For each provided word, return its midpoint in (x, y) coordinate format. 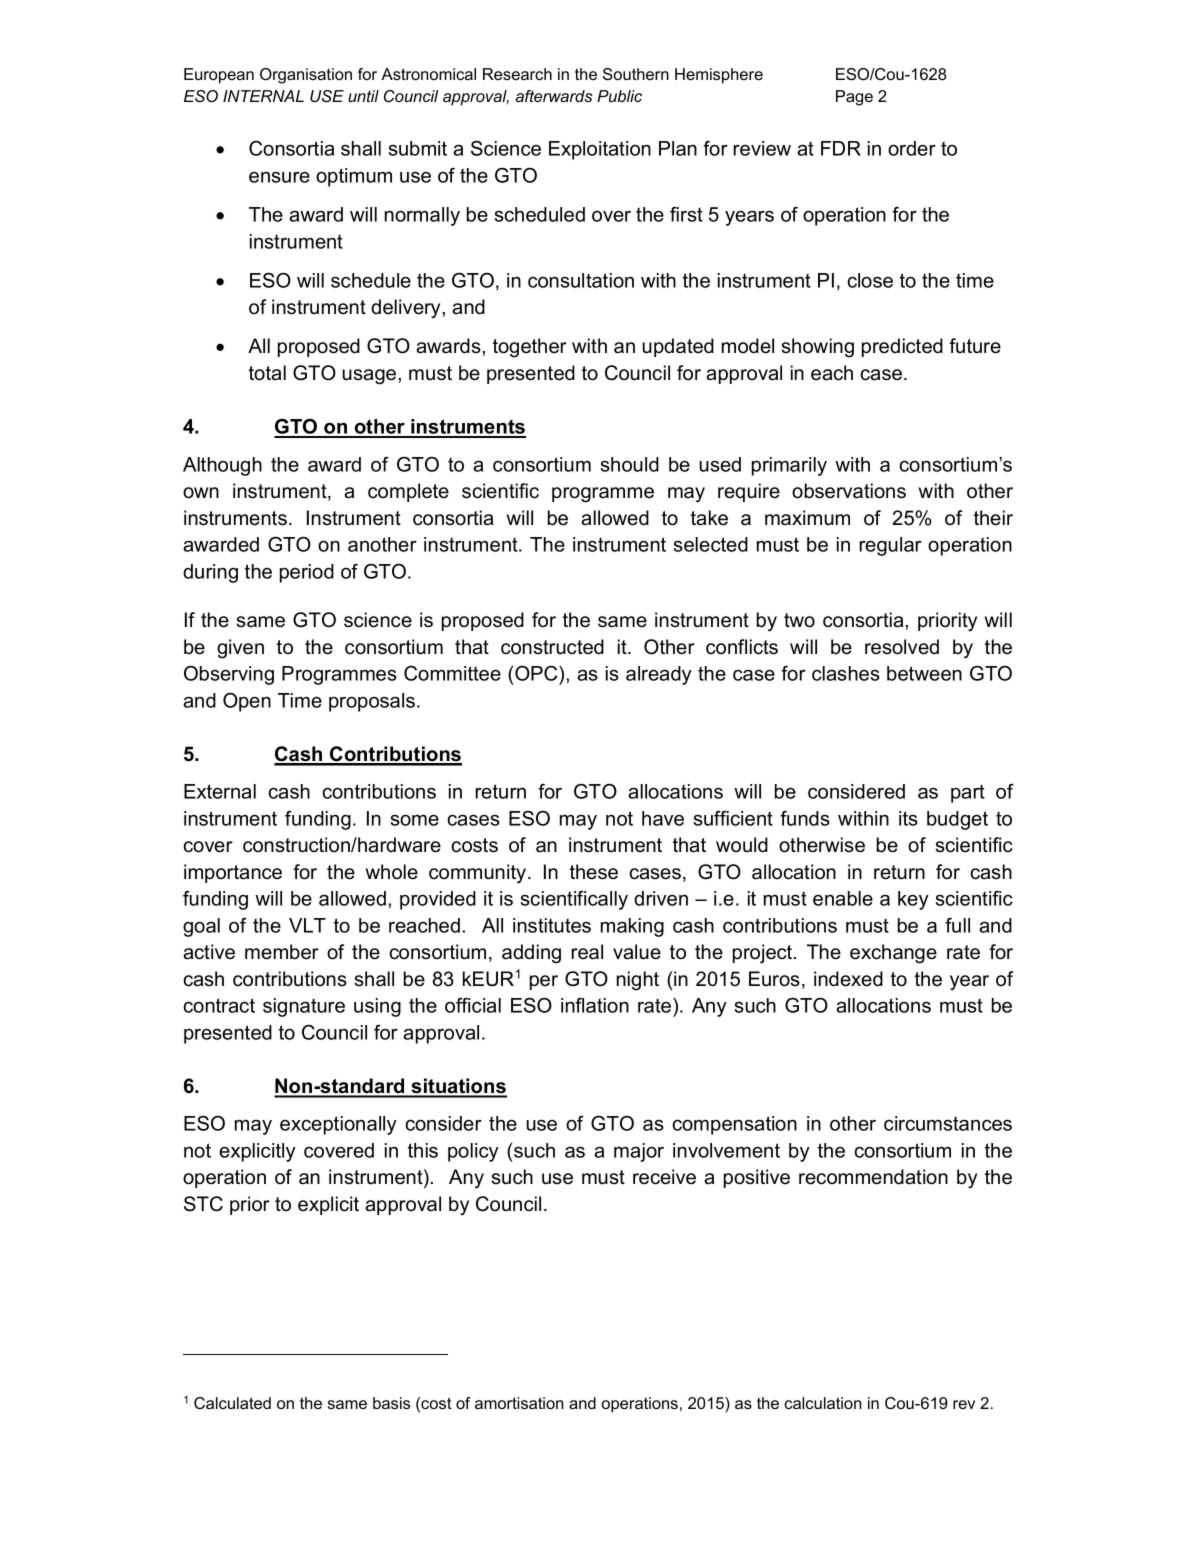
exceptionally (338, 1125)
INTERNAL (263, 96)
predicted (902, 347)
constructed (552, 647)
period (307, 573)
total (267, 373)
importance (233, 873)
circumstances (948, 1123)
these (594, 872)
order (912, 148)
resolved (902, 647)
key (913, 900)
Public (619, 96)
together (530, 348)
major (639, 1152)
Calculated (232, 1403)
